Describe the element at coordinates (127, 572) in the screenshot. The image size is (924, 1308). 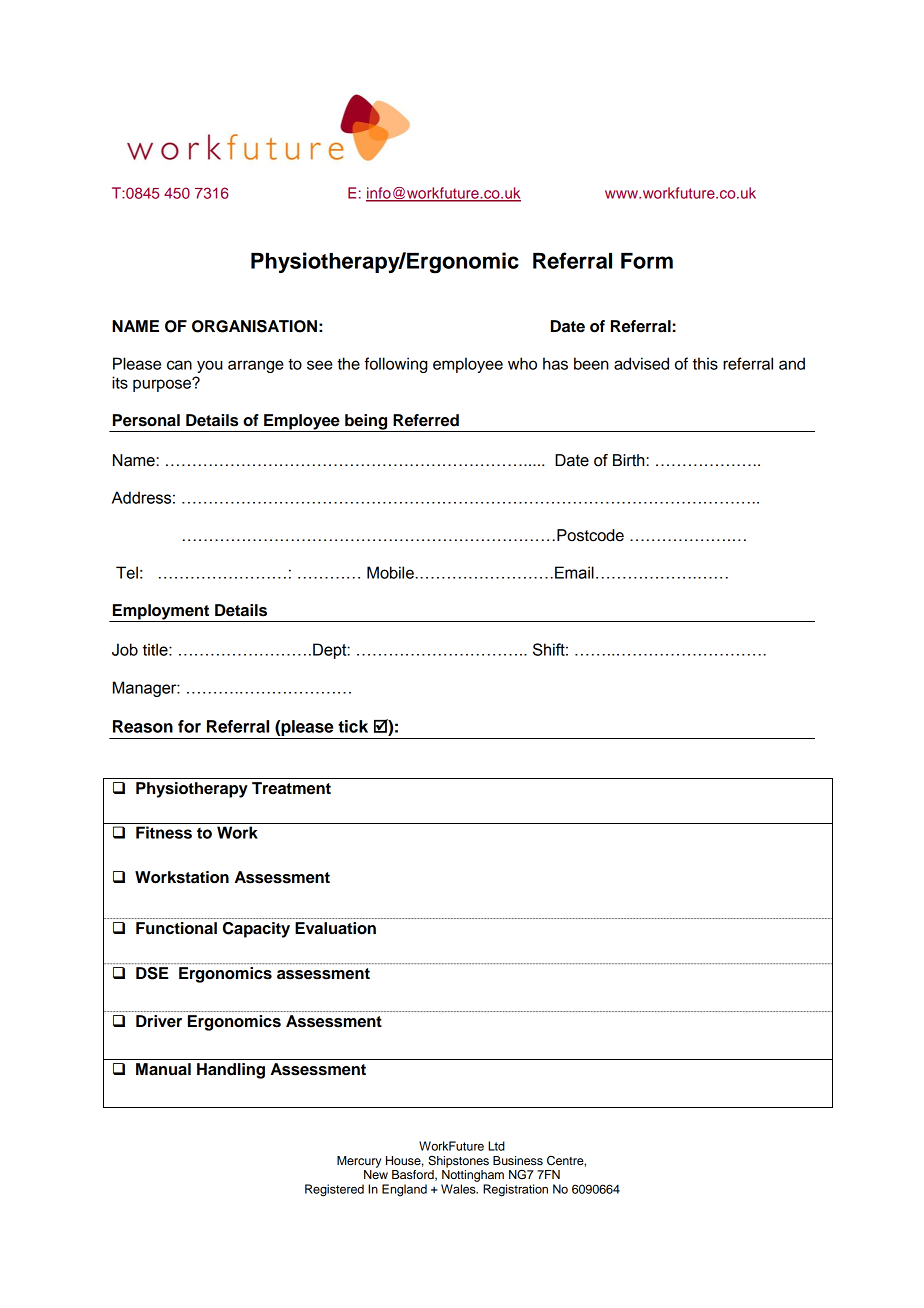
I see `Tel` at that location.
